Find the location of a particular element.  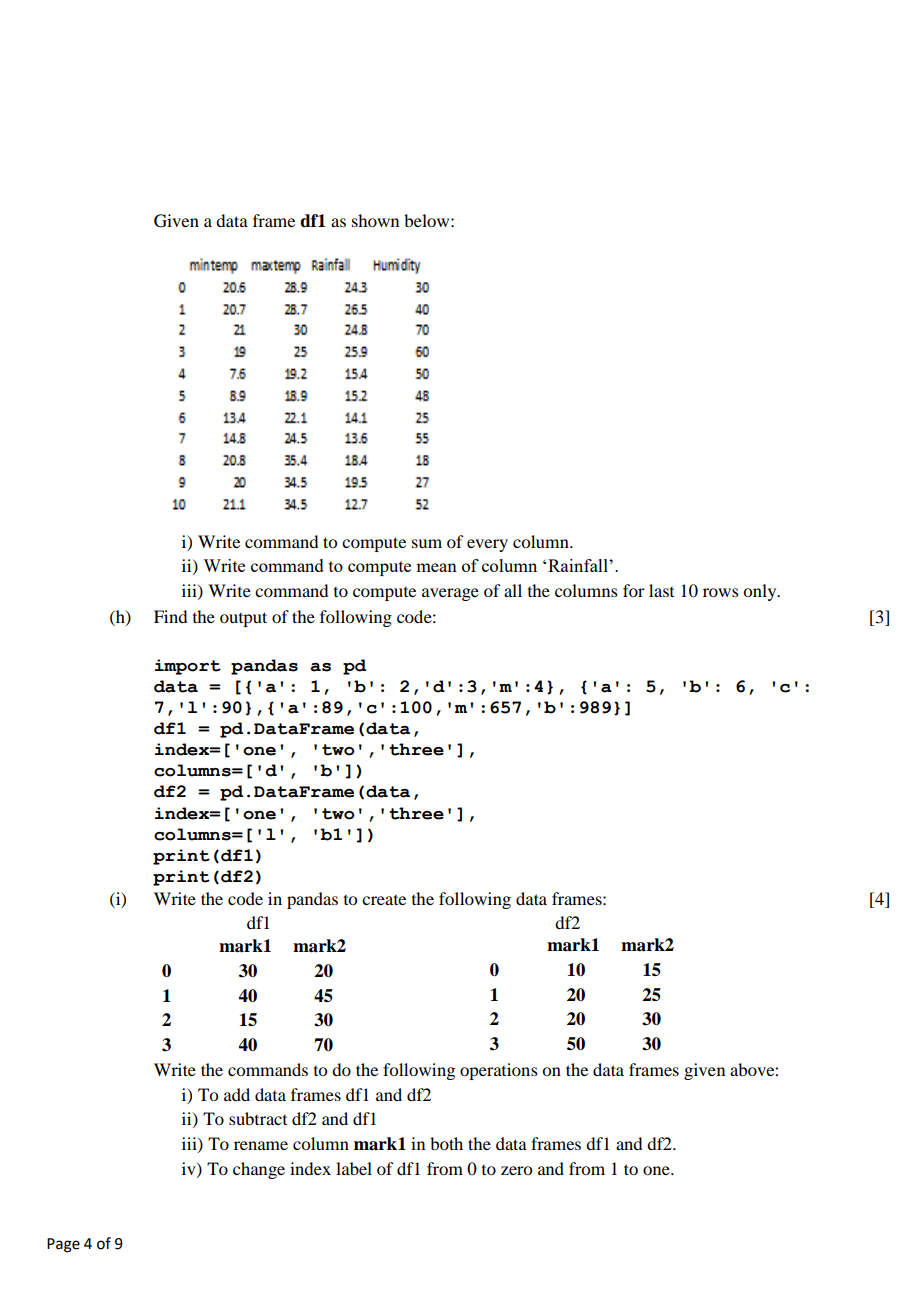

shown is located at coordinates (375, 220).
